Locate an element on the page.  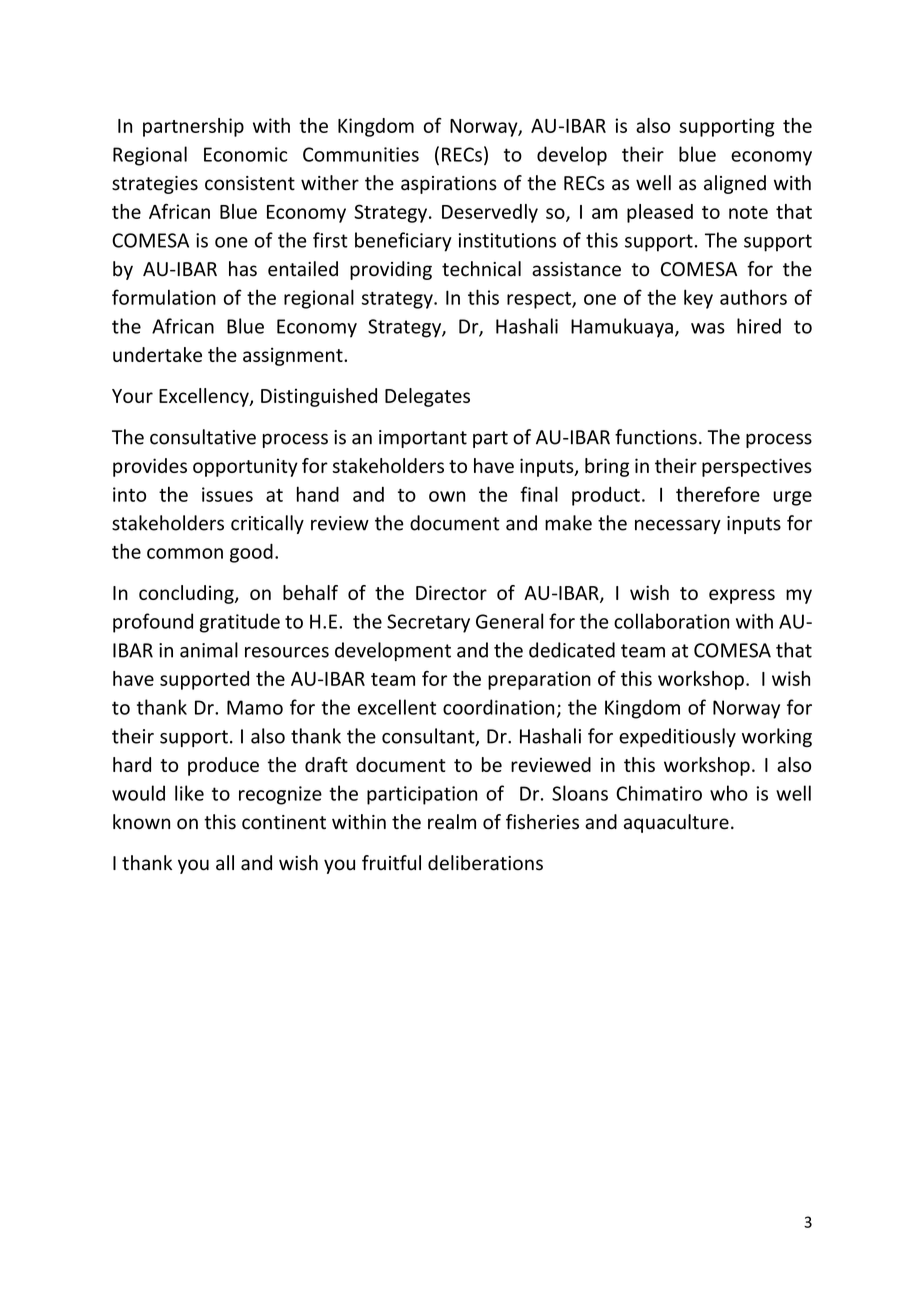
Secretary is located at coordinates (428, 623).
